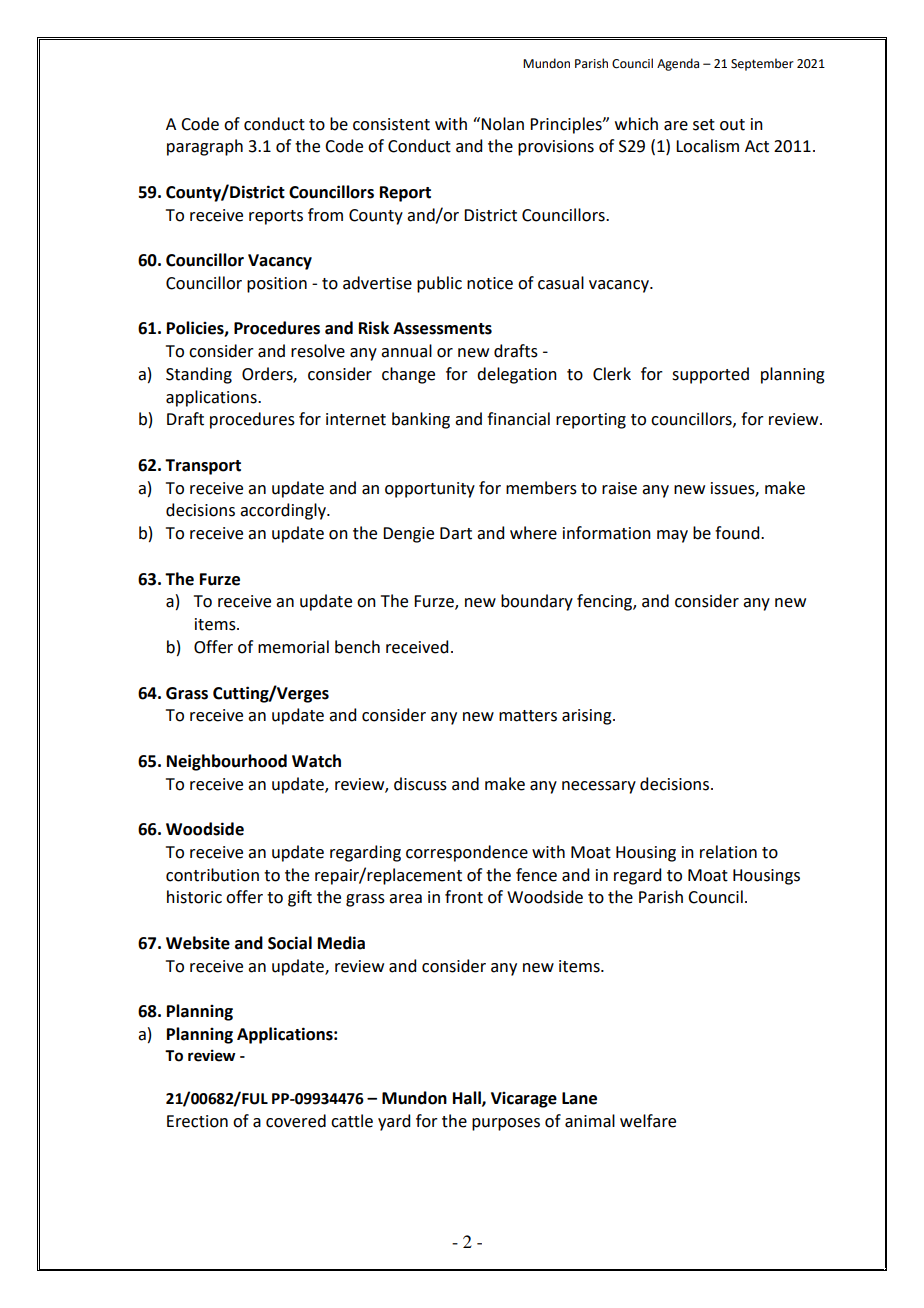  I want to click on resolve, so click(318, 351).
